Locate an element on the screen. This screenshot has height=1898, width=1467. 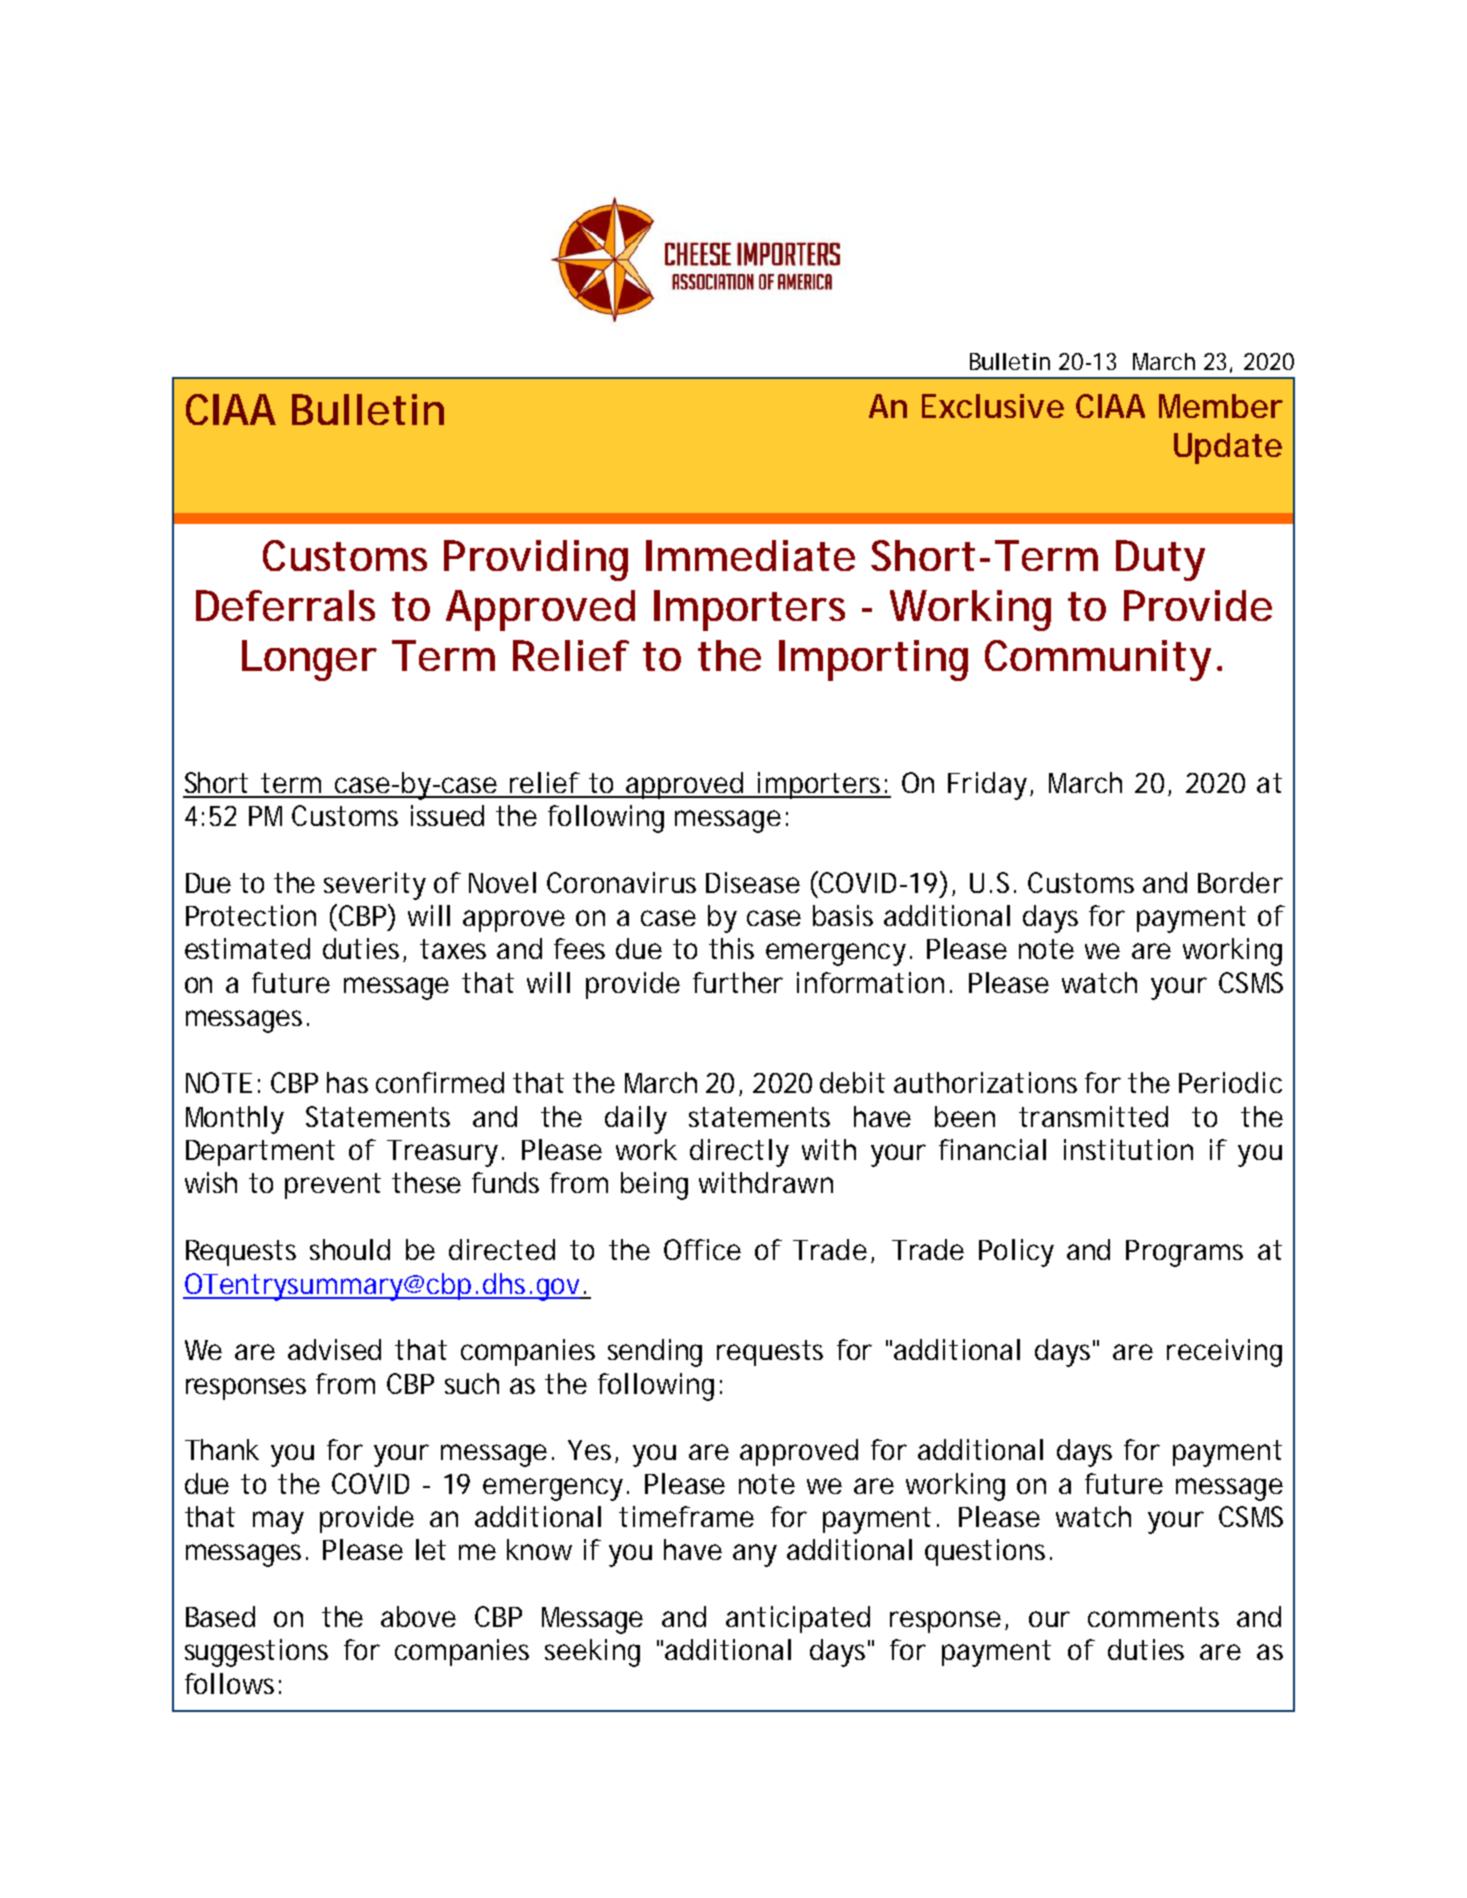
Immediate is located at coordinates (750, 555).
